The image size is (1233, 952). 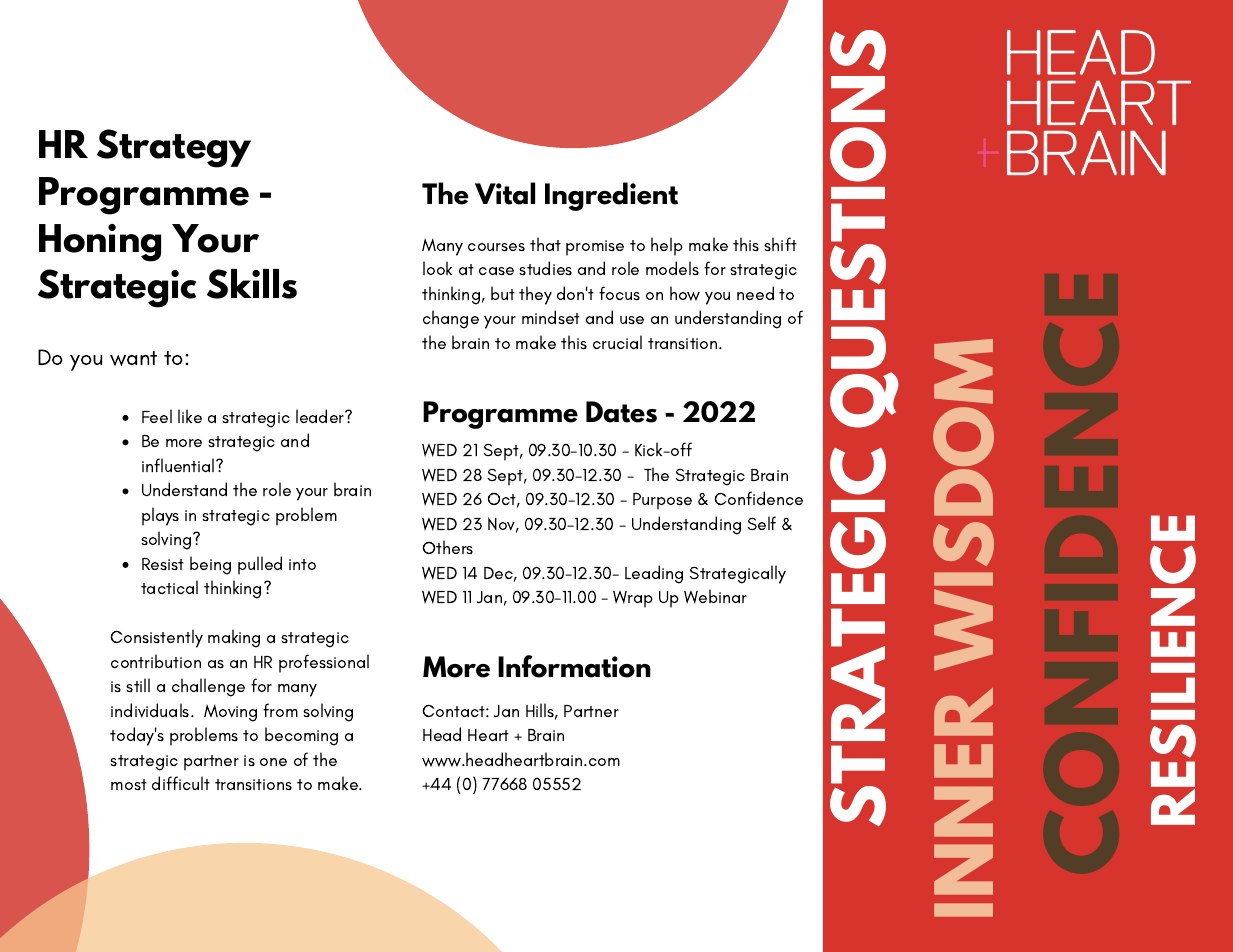 What do you see at coordinates (574, 666) in the screenshot?
I see `Information` at bounding box center [574, 666].
